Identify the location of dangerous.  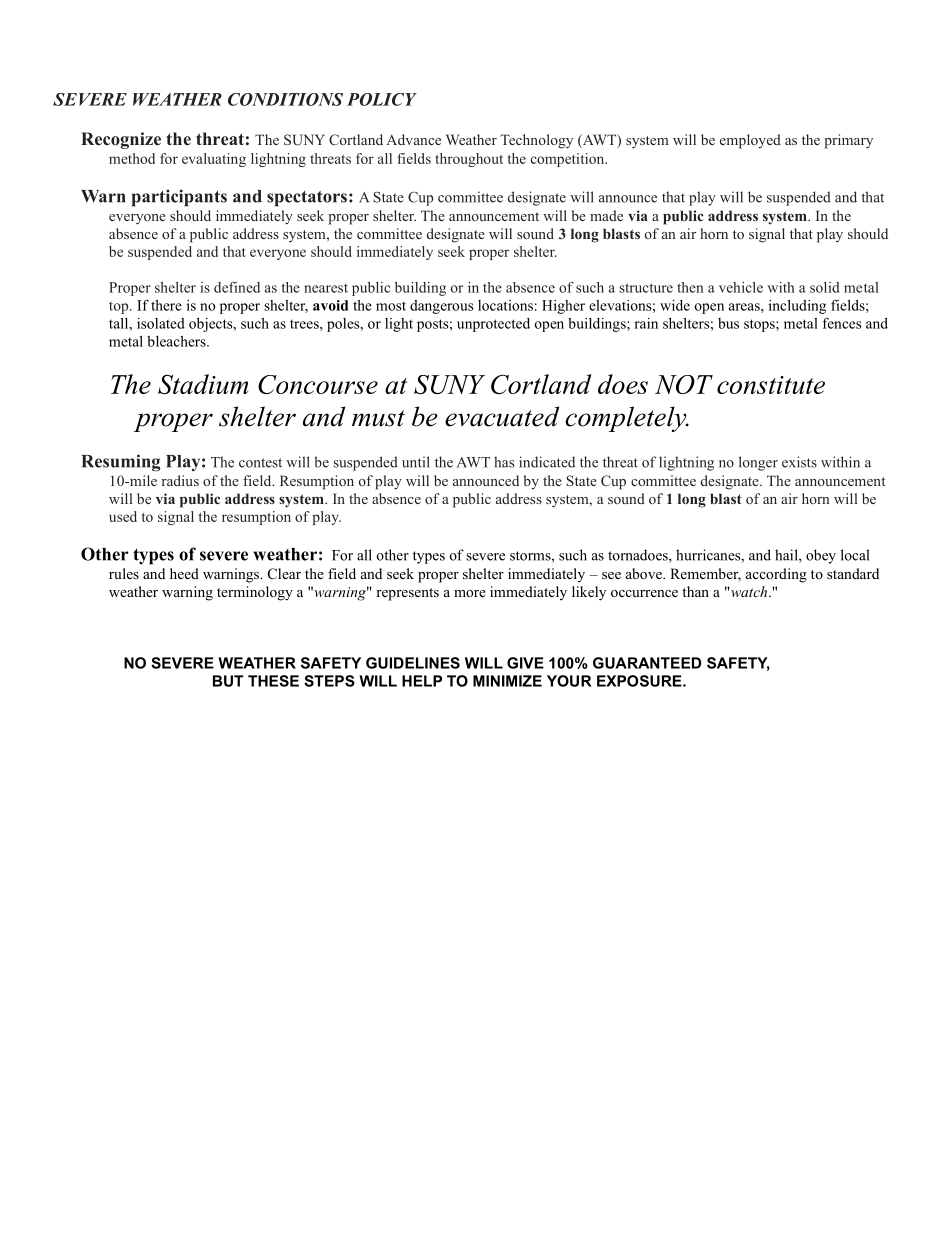
(441, 307).
